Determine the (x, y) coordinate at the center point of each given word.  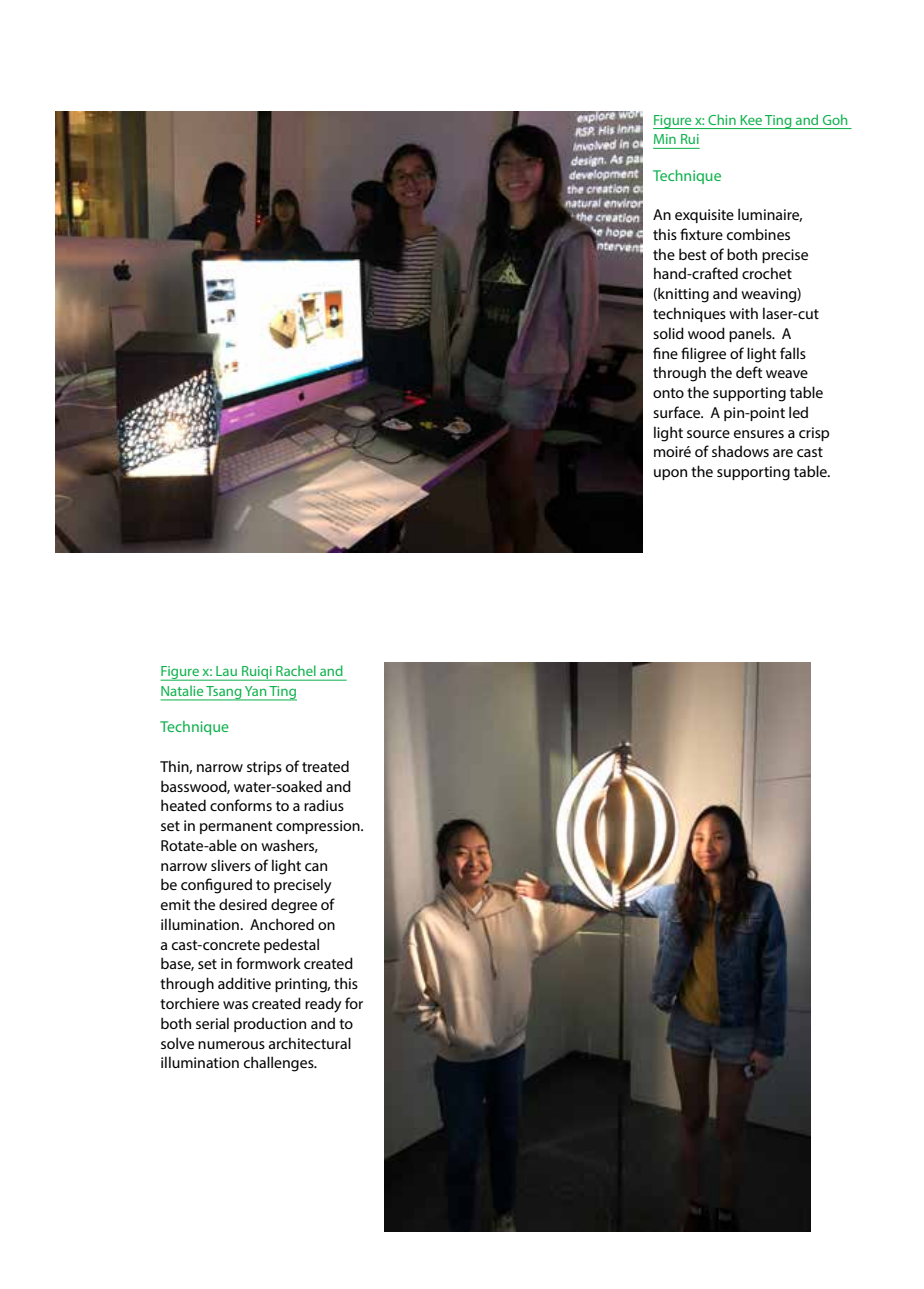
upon (670, 474)
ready (323, 1005)
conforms (241, 805)
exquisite (704, 216)
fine (665, 353)
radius (324, 805)
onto (668, 393)
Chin (722, 119)
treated (325, 766)
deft (749, 372)
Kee (751, 120)
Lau (226, 671)
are (783, 453)
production (270, 1024)
